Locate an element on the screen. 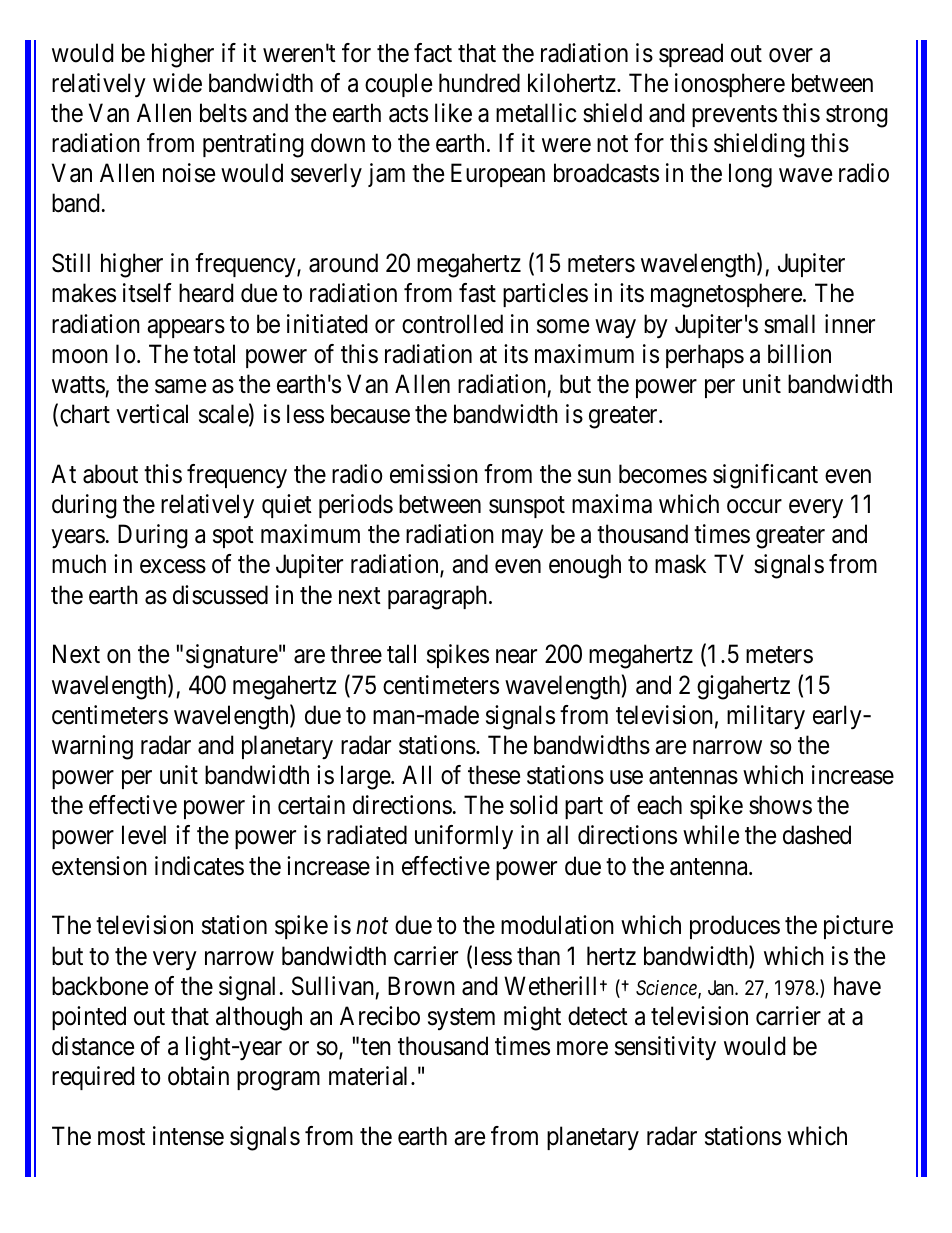 The height and width of the screenshot is (1233, 952). paragraph is located at coordinates (439, 597).
